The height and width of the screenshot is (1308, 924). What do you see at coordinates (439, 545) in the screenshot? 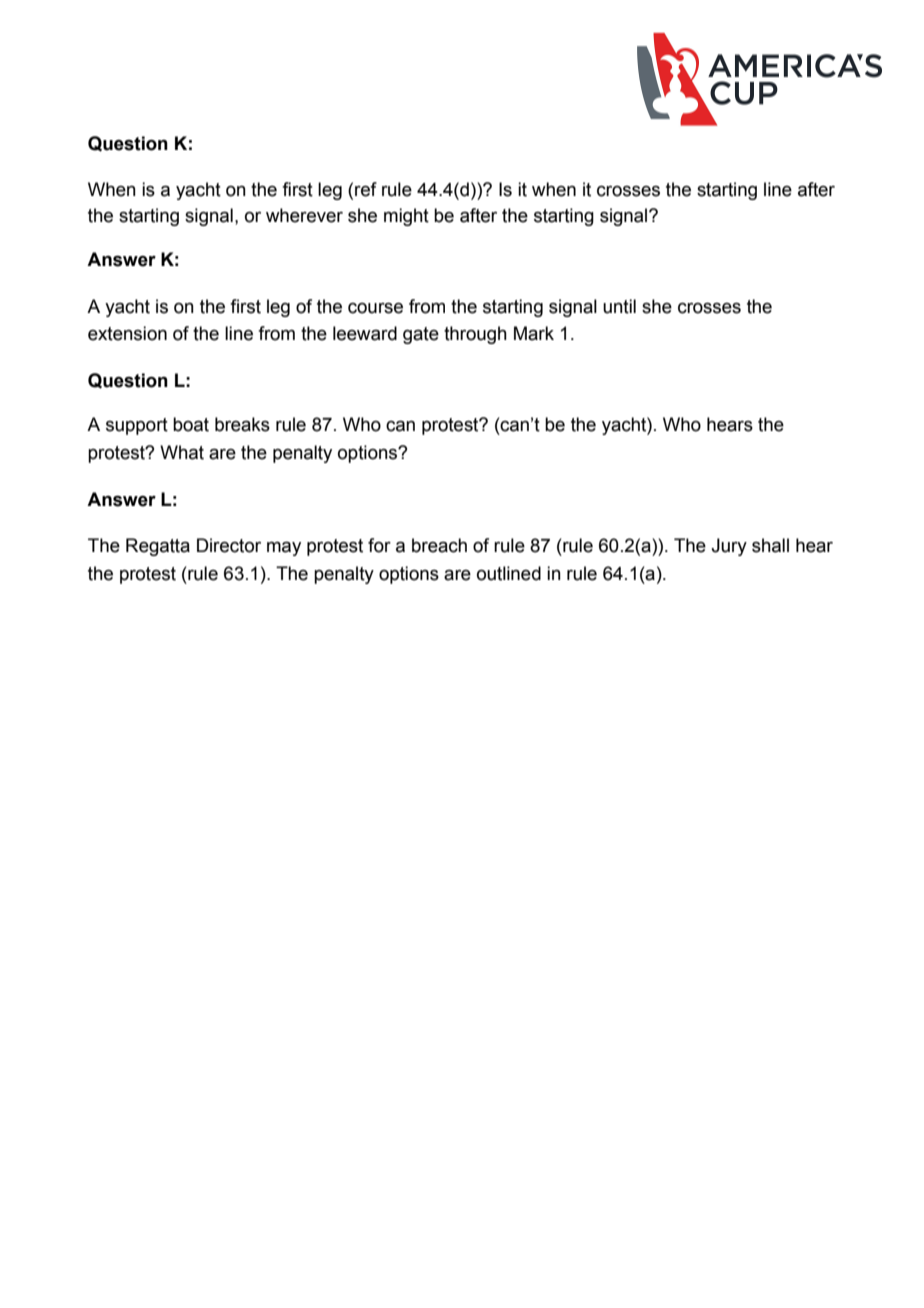
I see `breach` at bounding box center [439, 545].
